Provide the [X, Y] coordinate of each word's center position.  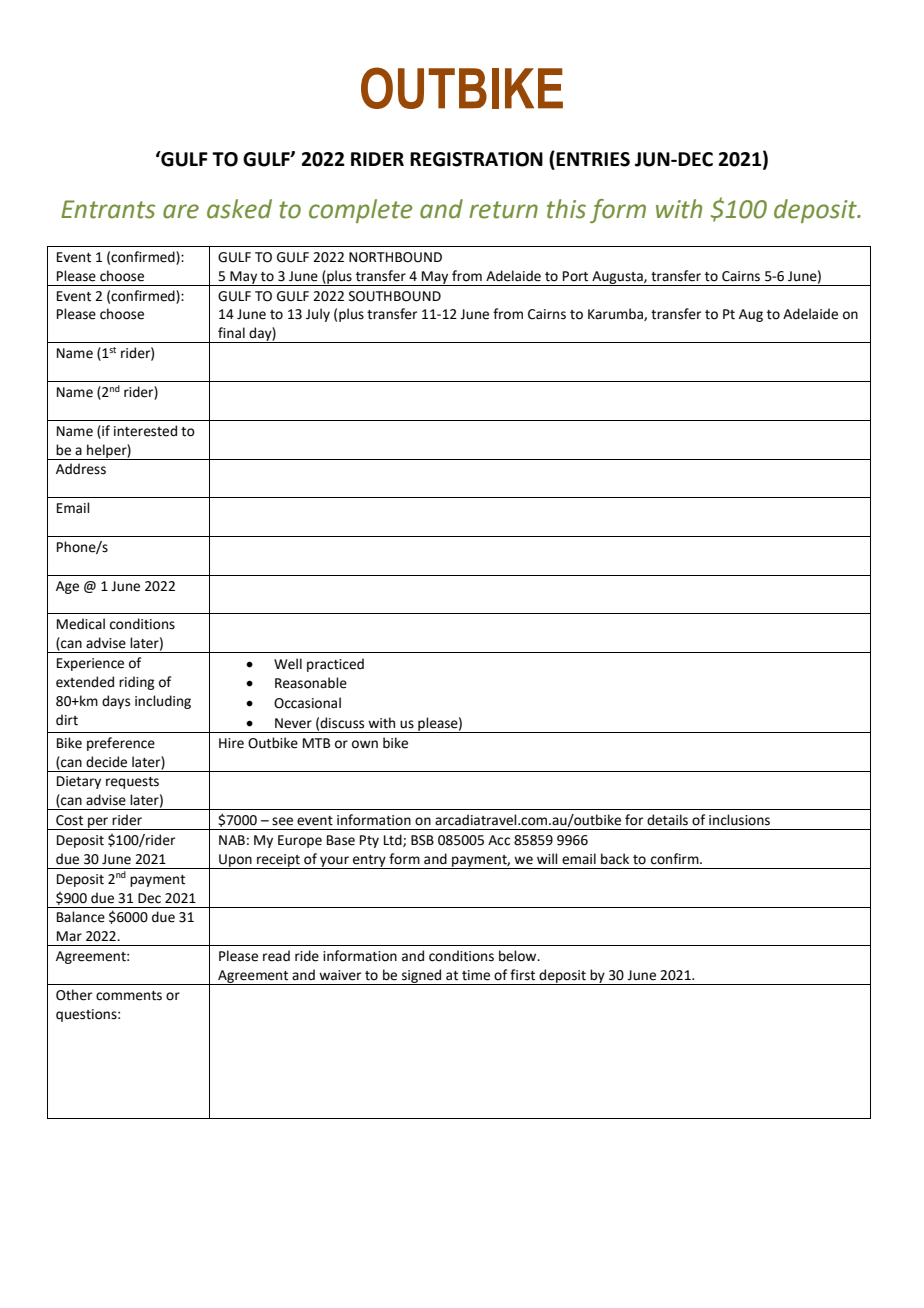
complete [361, 211]
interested [145, 431]
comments [129, 996]
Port [575, 276]
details [667, 820]
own [365, 744]
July [318, 315]
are [181, 211]
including [163, 702]
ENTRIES [593, 159]
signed [422, 977]
